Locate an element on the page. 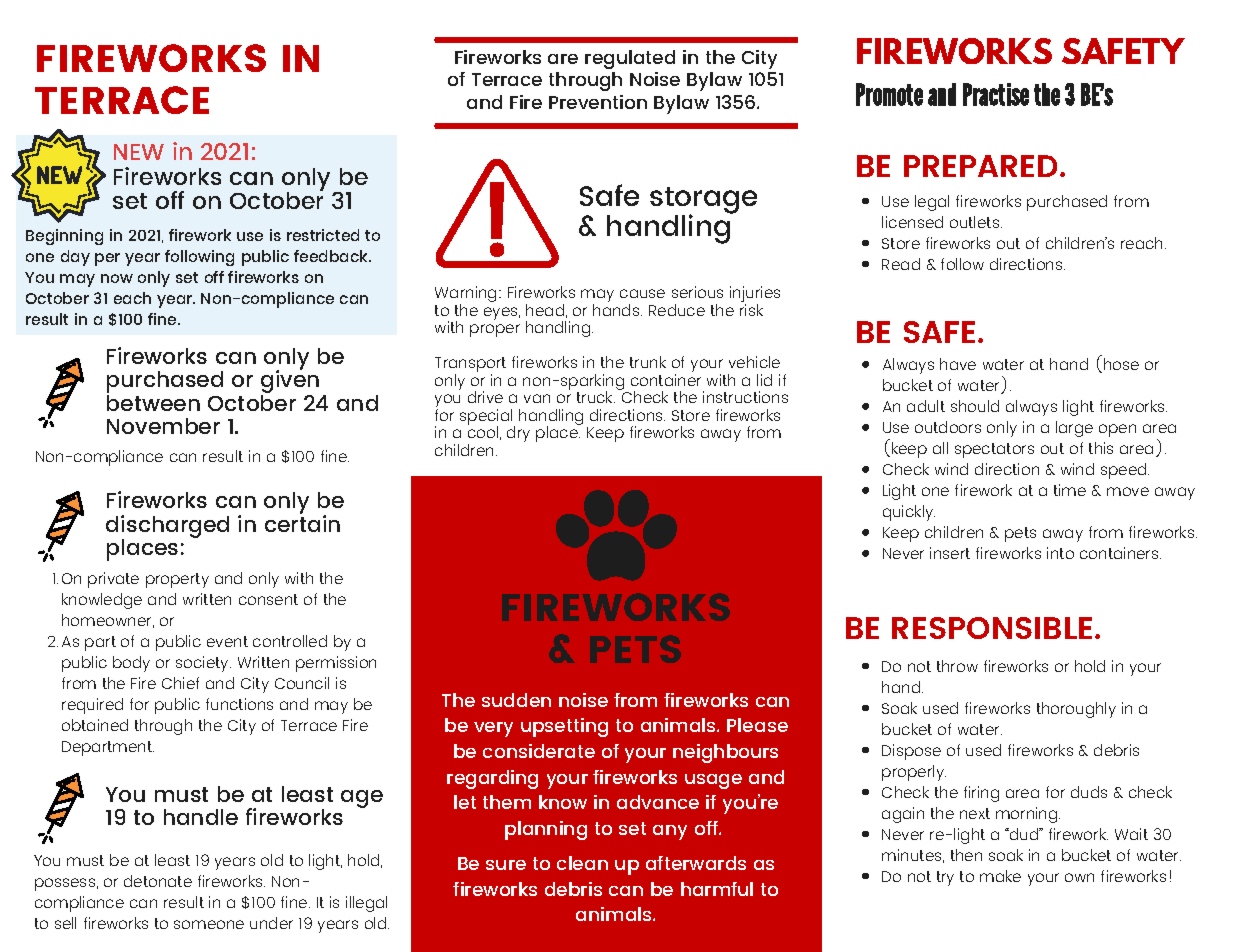  clean is located at coordinates (582, 863).
